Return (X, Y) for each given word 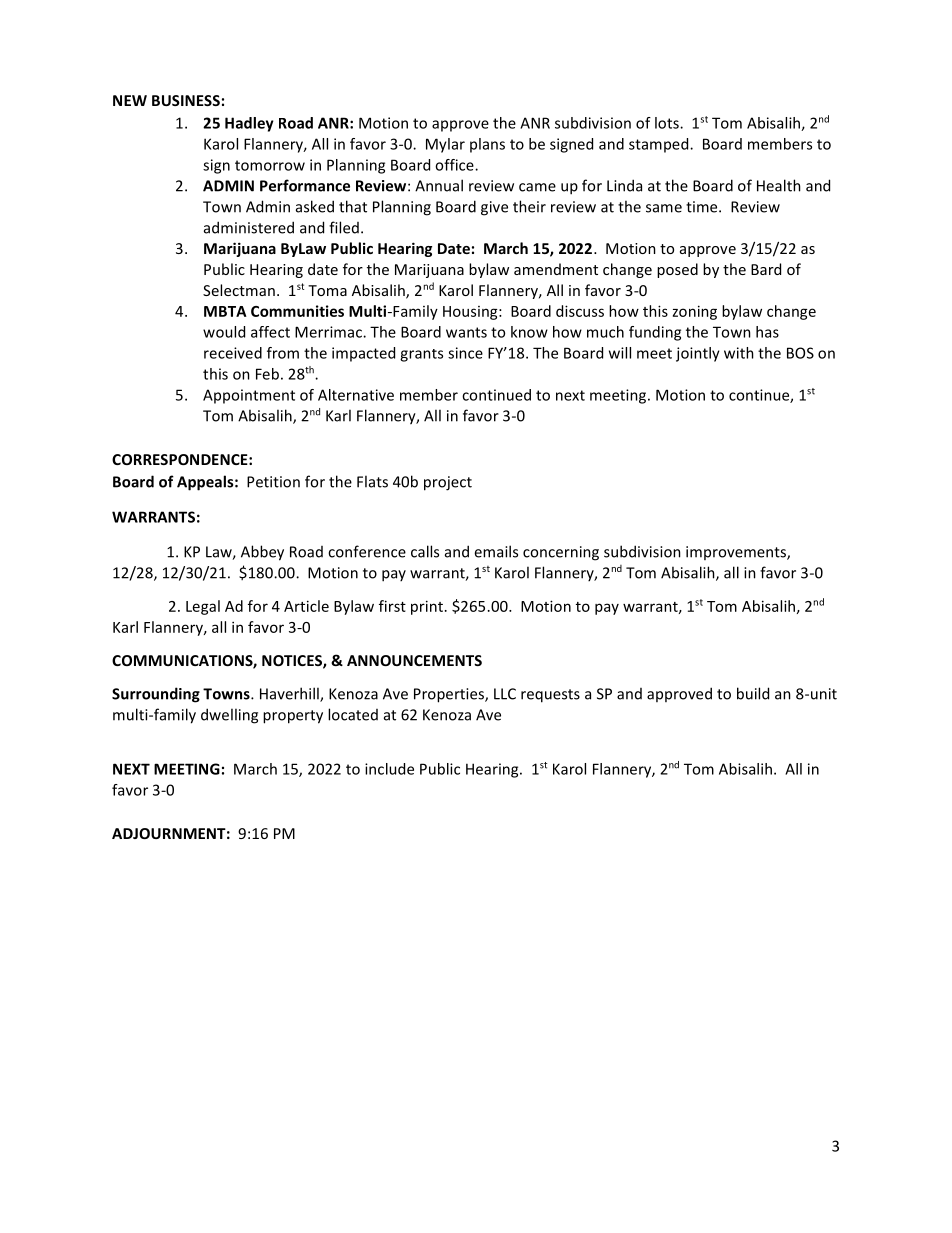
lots (668, 123)
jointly (698, 354)
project (448, 483)
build (753, 693)
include (389, 769)
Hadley (249, 124)
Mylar (445, 145)
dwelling (229, 716)
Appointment (249, 396)
